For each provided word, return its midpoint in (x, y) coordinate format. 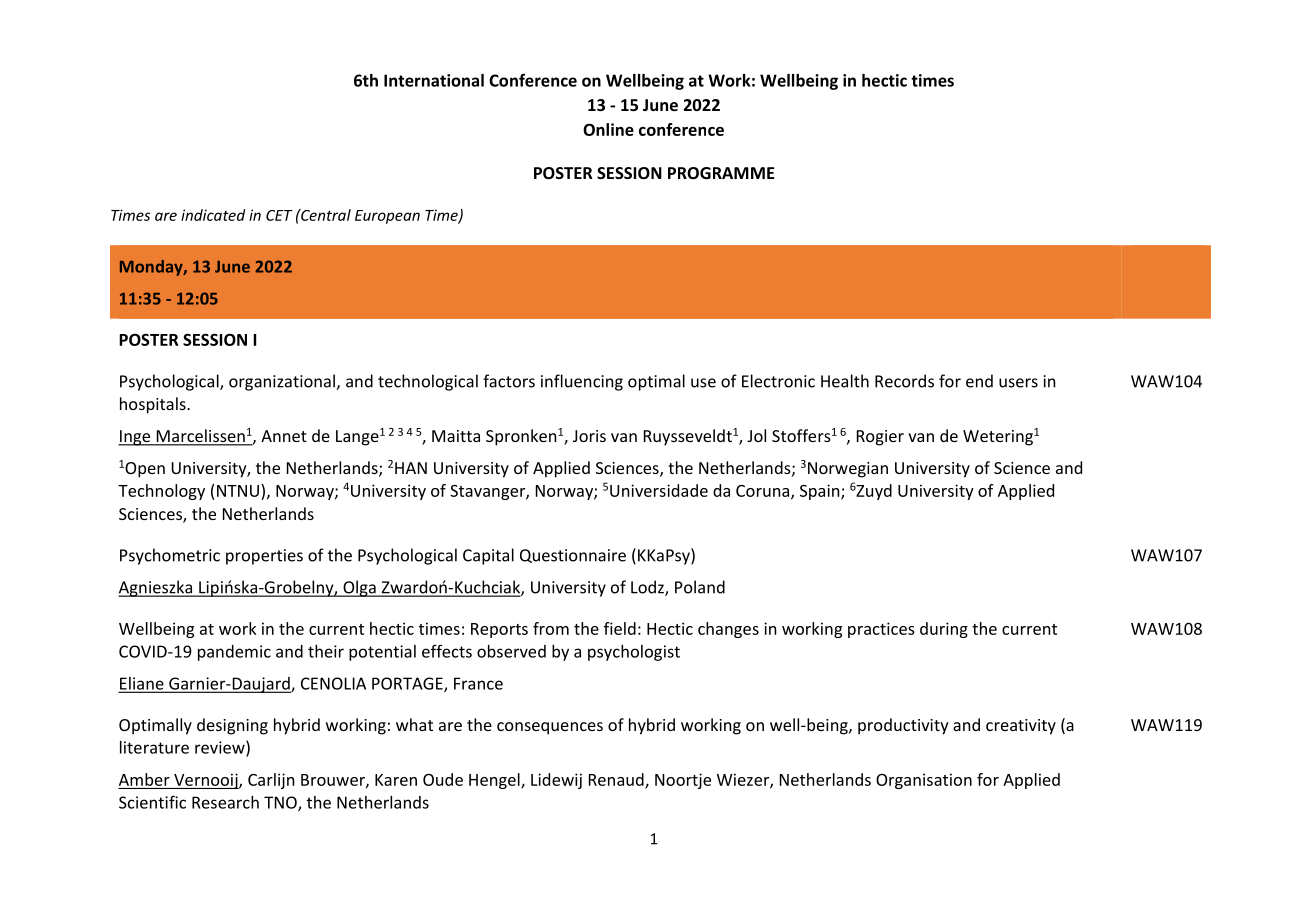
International (434, 80)
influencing (582, 382)
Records (904, 381)
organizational (283, 382)
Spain (821, 492)
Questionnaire (573, 556)
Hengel (495, 781)
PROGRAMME (721, 173)
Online (608, 129)
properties (264, 557)
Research (225, 802)
